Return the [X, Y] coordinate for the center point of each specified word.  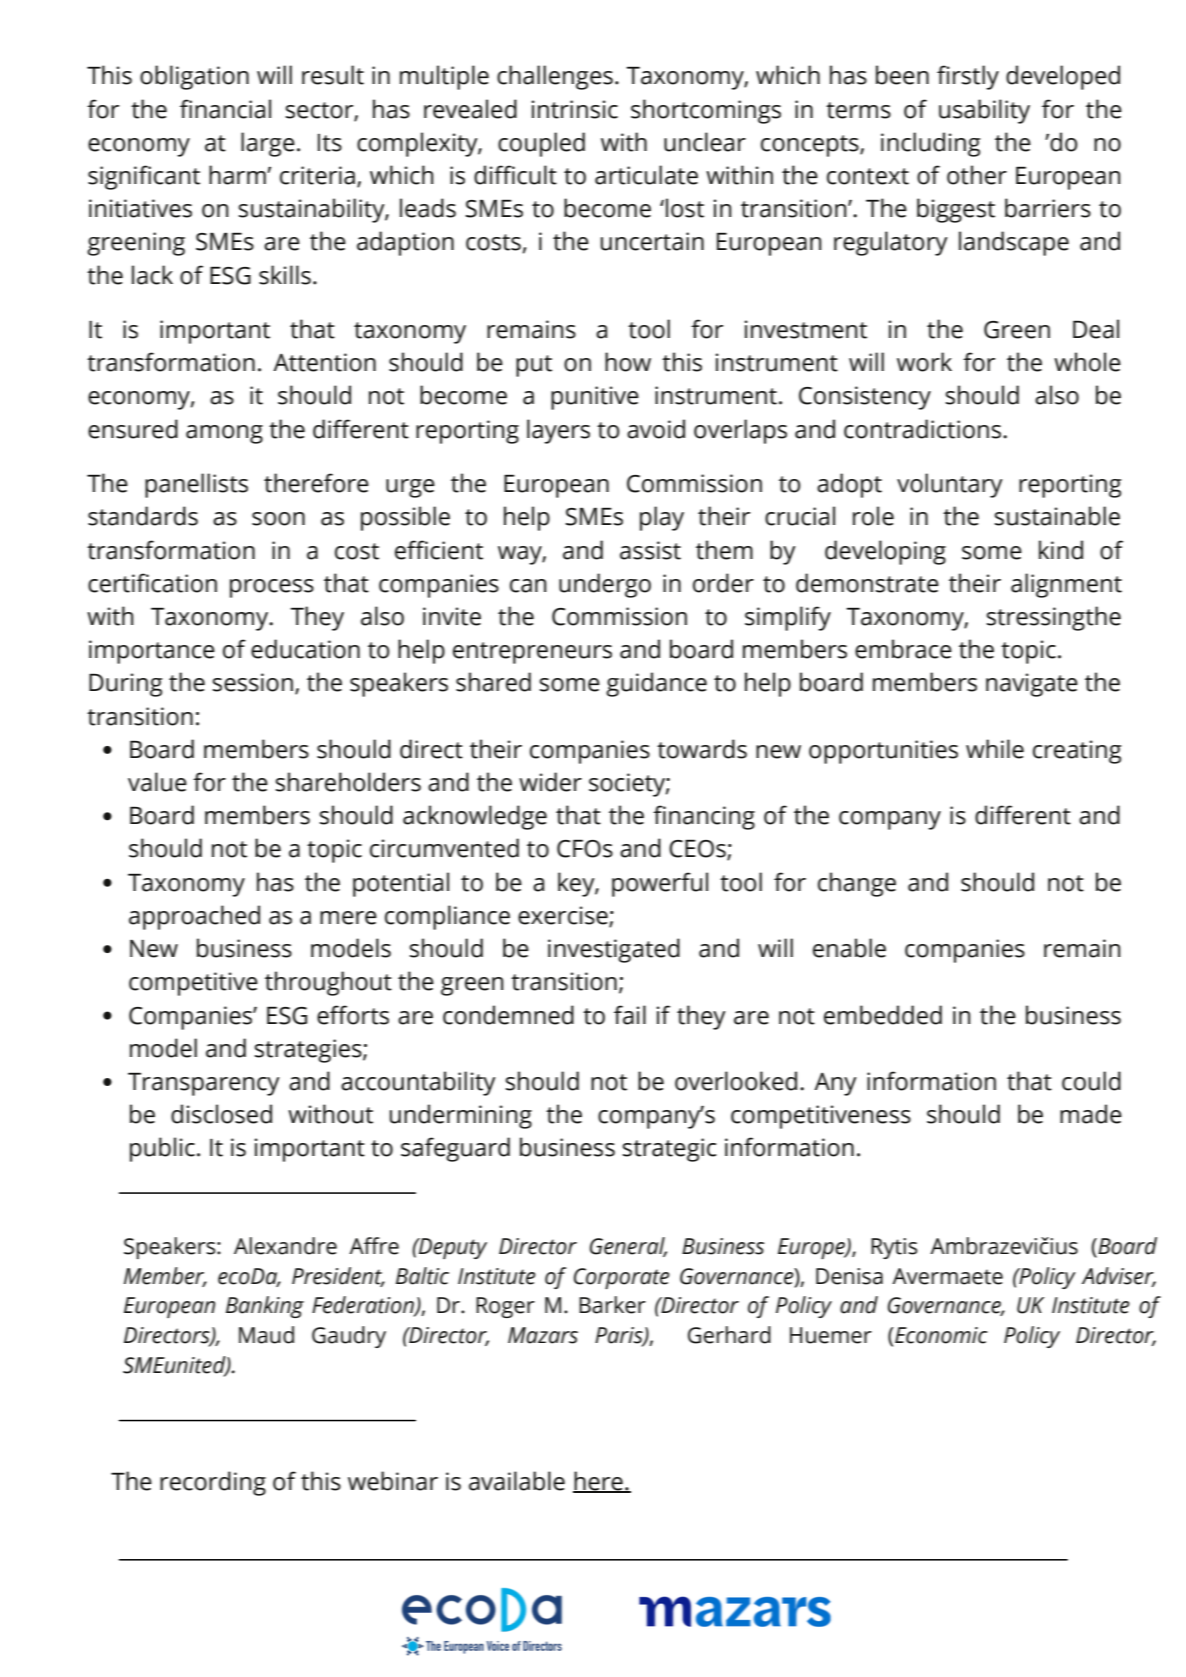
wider [550, 782]
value [157, 782]
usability [984, 111]
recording [213, 1483]
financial [225, 109]
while [995, 749]
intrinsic [575, 109]
